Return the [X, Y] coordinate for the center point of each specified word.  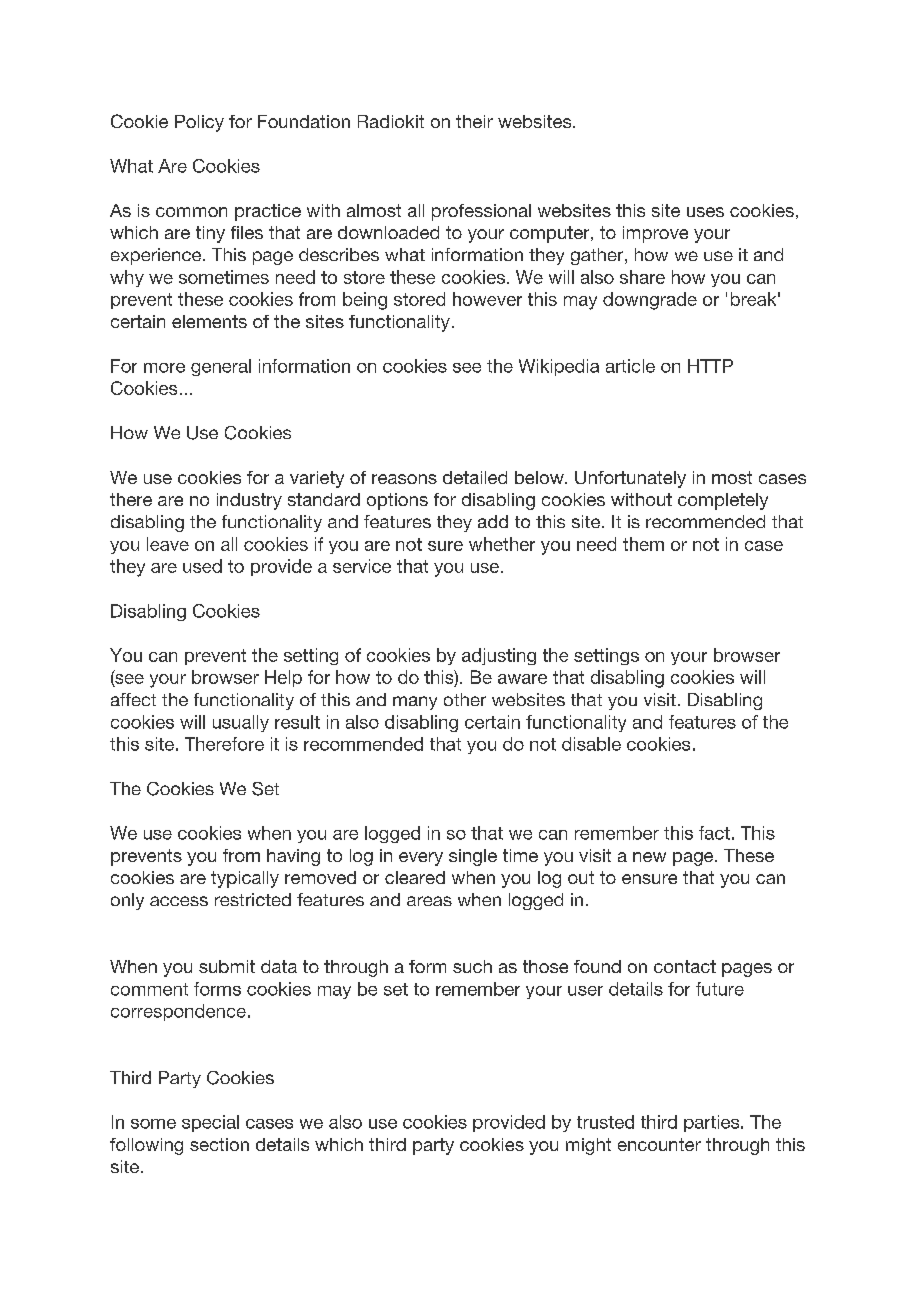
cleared [415, 877]
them [643, 544]
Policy [199, 123]
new [649, 857]
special [210, 1123]
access [179, 901]
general [221, 367]
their [474, 121]
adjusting [499, 656]
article [630, 366]
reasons [404, 479]
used [202, 566]
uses [705, 212]
